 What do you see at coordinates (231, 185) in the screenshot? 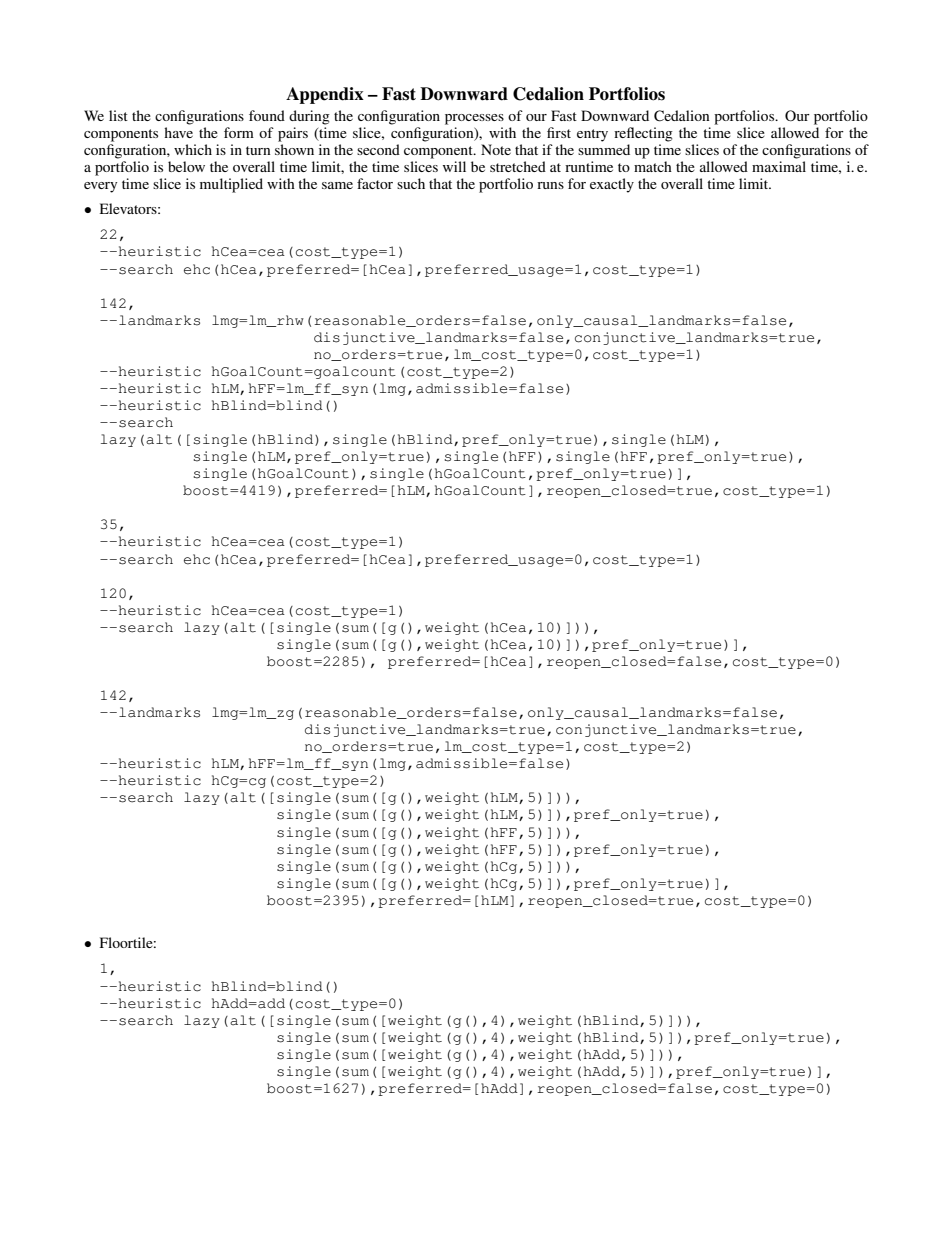
I see `multiplied` at bounding box center [231, 185].
